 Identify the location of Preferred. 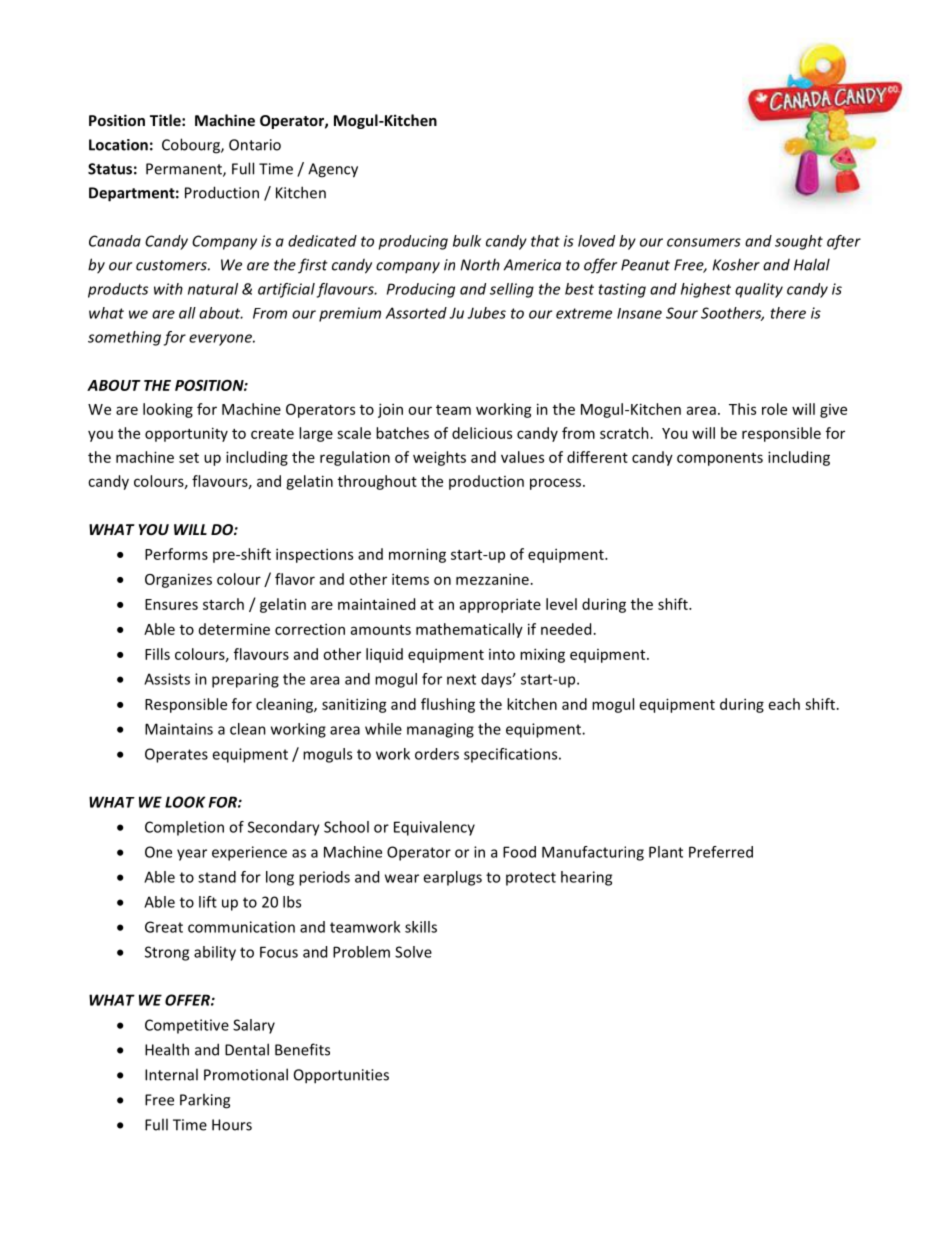
(721, 852).
